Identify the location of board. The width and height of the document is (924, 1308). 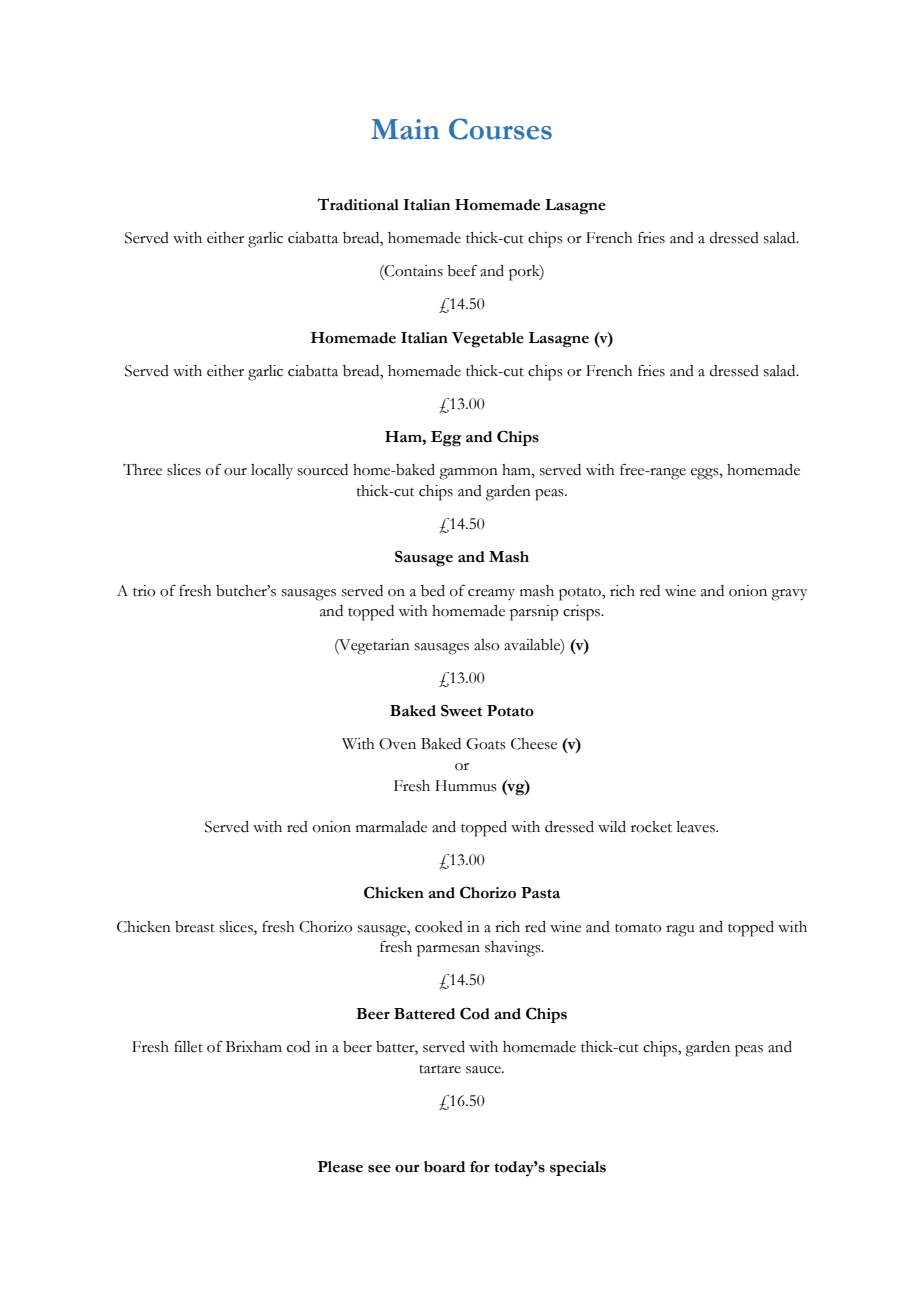
(444, 1167).
